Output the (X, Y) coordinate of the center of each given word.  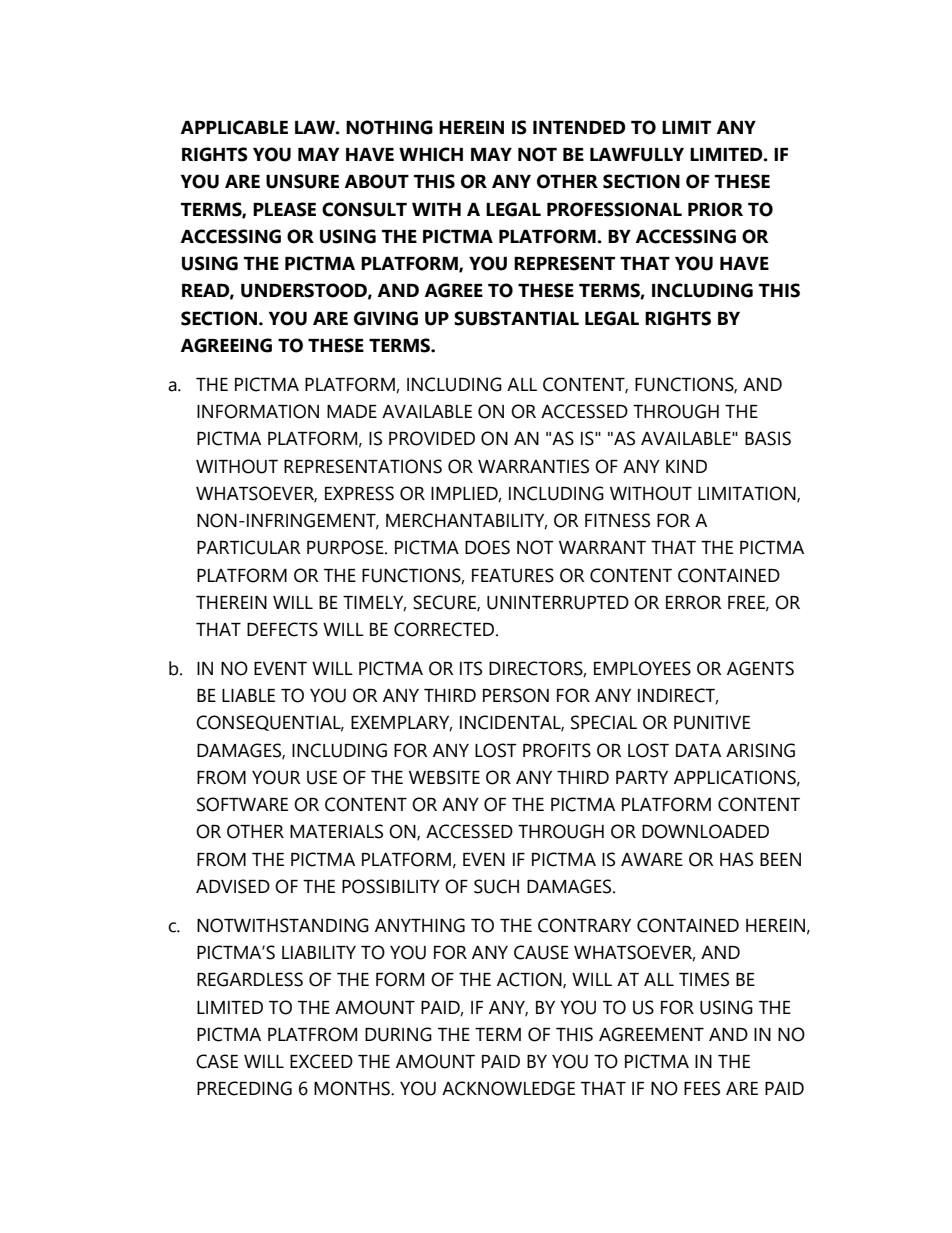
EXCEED (321, 1061)
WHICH (431, 154)
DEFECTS (282, 629)
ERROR (694, 602)
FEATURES (513, 575)
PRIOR (715, 209)
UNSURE (302, 181)
